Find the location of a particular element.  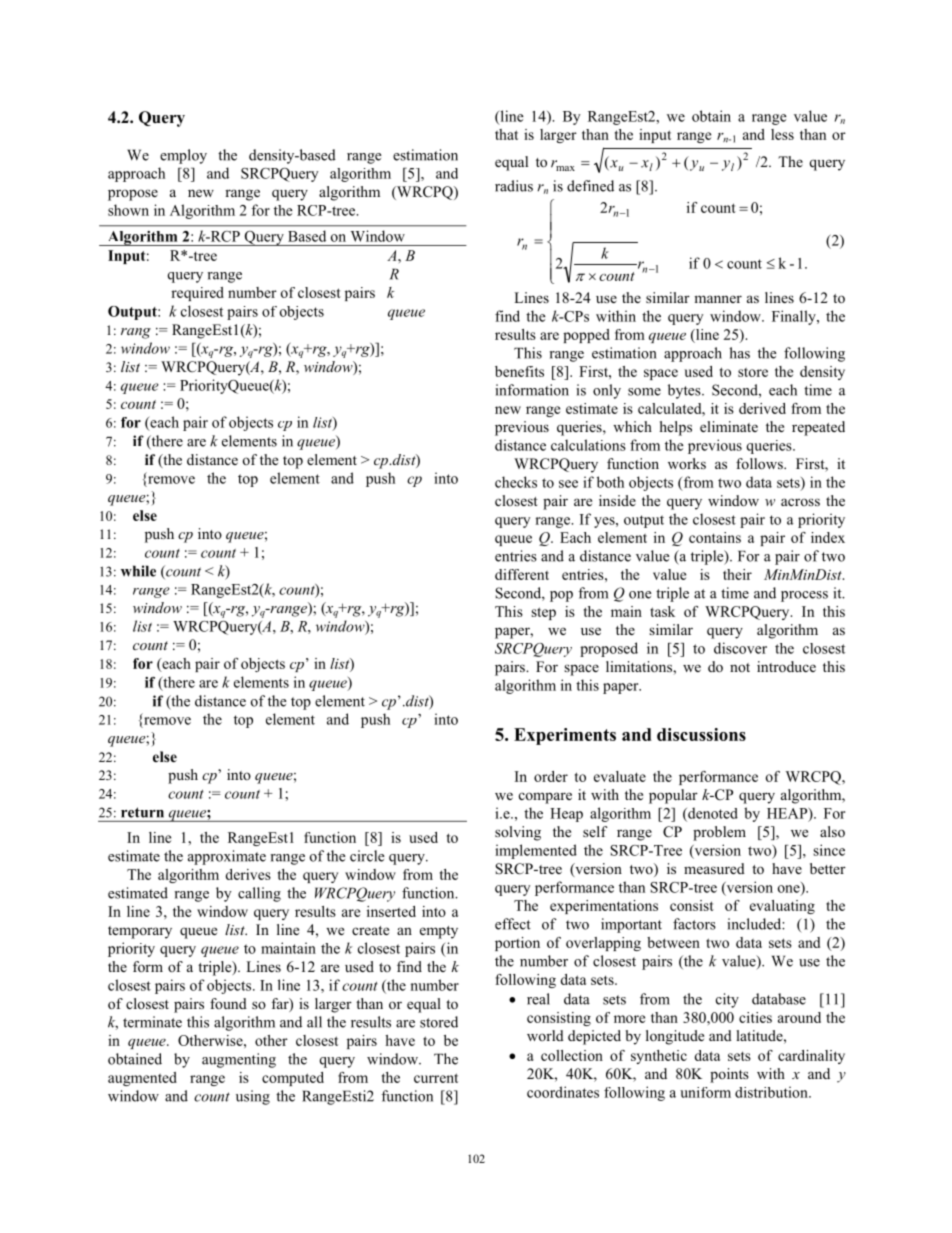

current is located at coordinates (436, 1078).
